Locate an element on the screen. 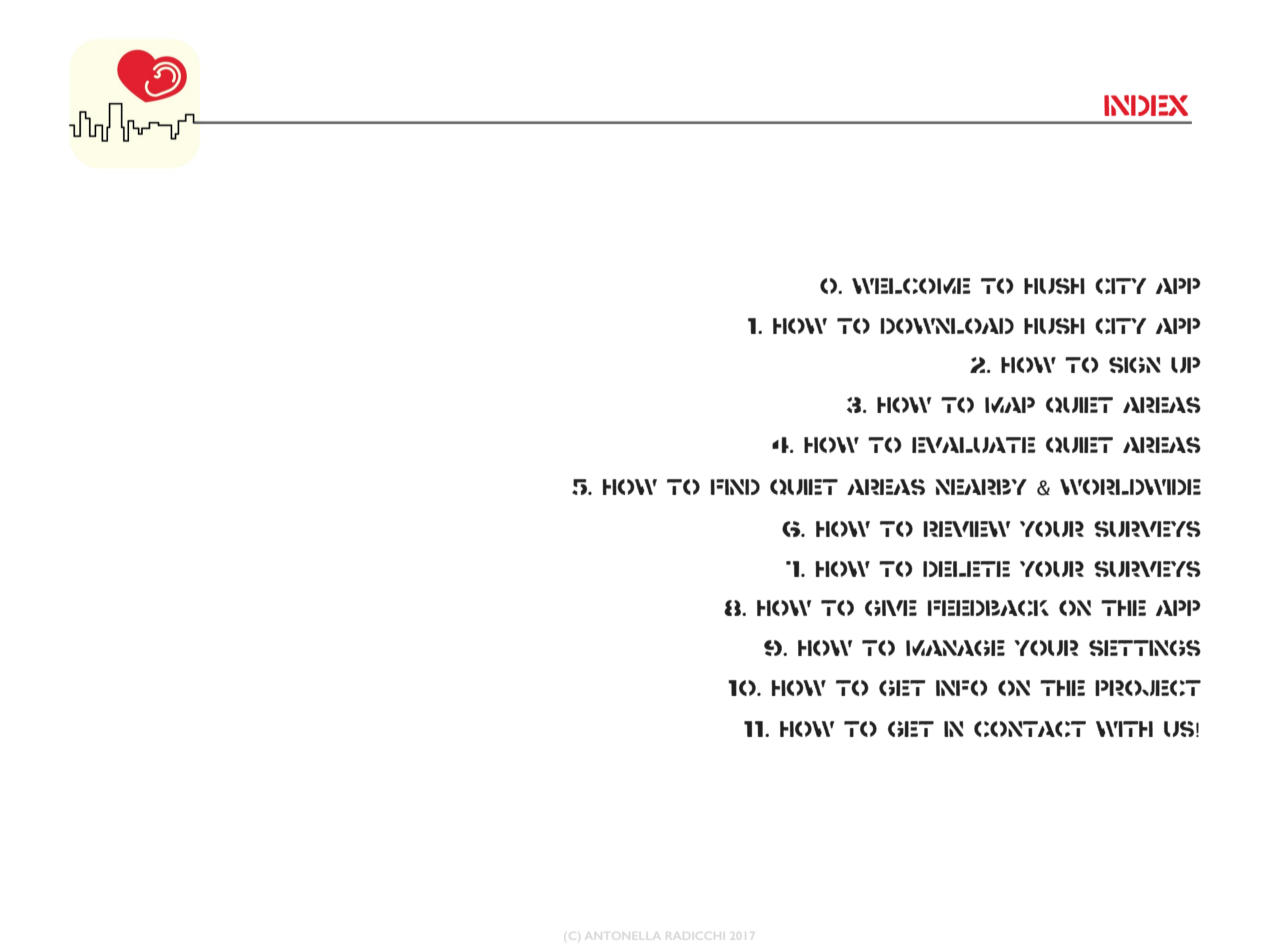 This screenshot has width=1270, height=952. Welcome is located at coordinates (911, 286).
